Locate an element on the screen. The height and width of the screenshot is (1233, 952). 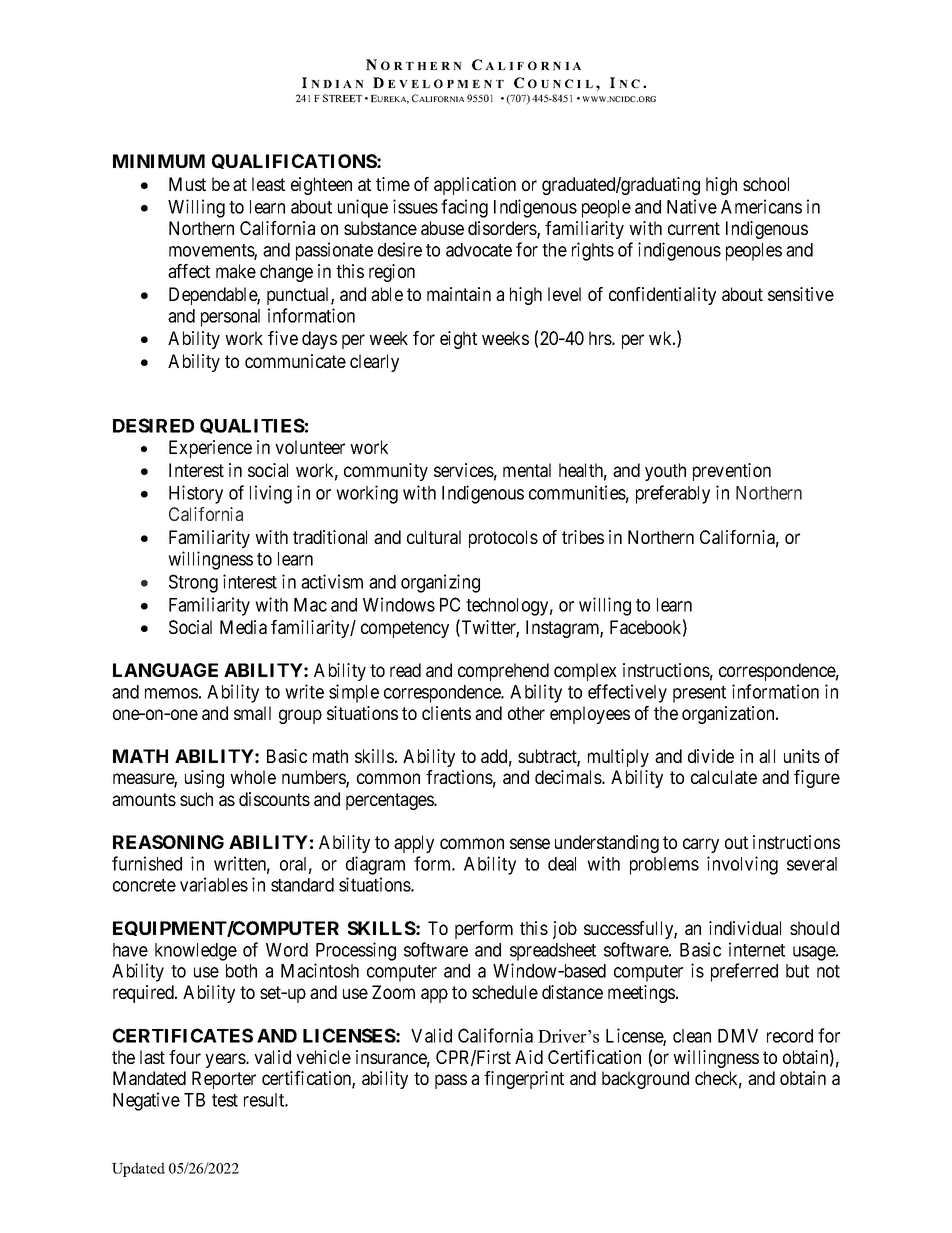
fingerprint is located at coordinates (524, 1080).
